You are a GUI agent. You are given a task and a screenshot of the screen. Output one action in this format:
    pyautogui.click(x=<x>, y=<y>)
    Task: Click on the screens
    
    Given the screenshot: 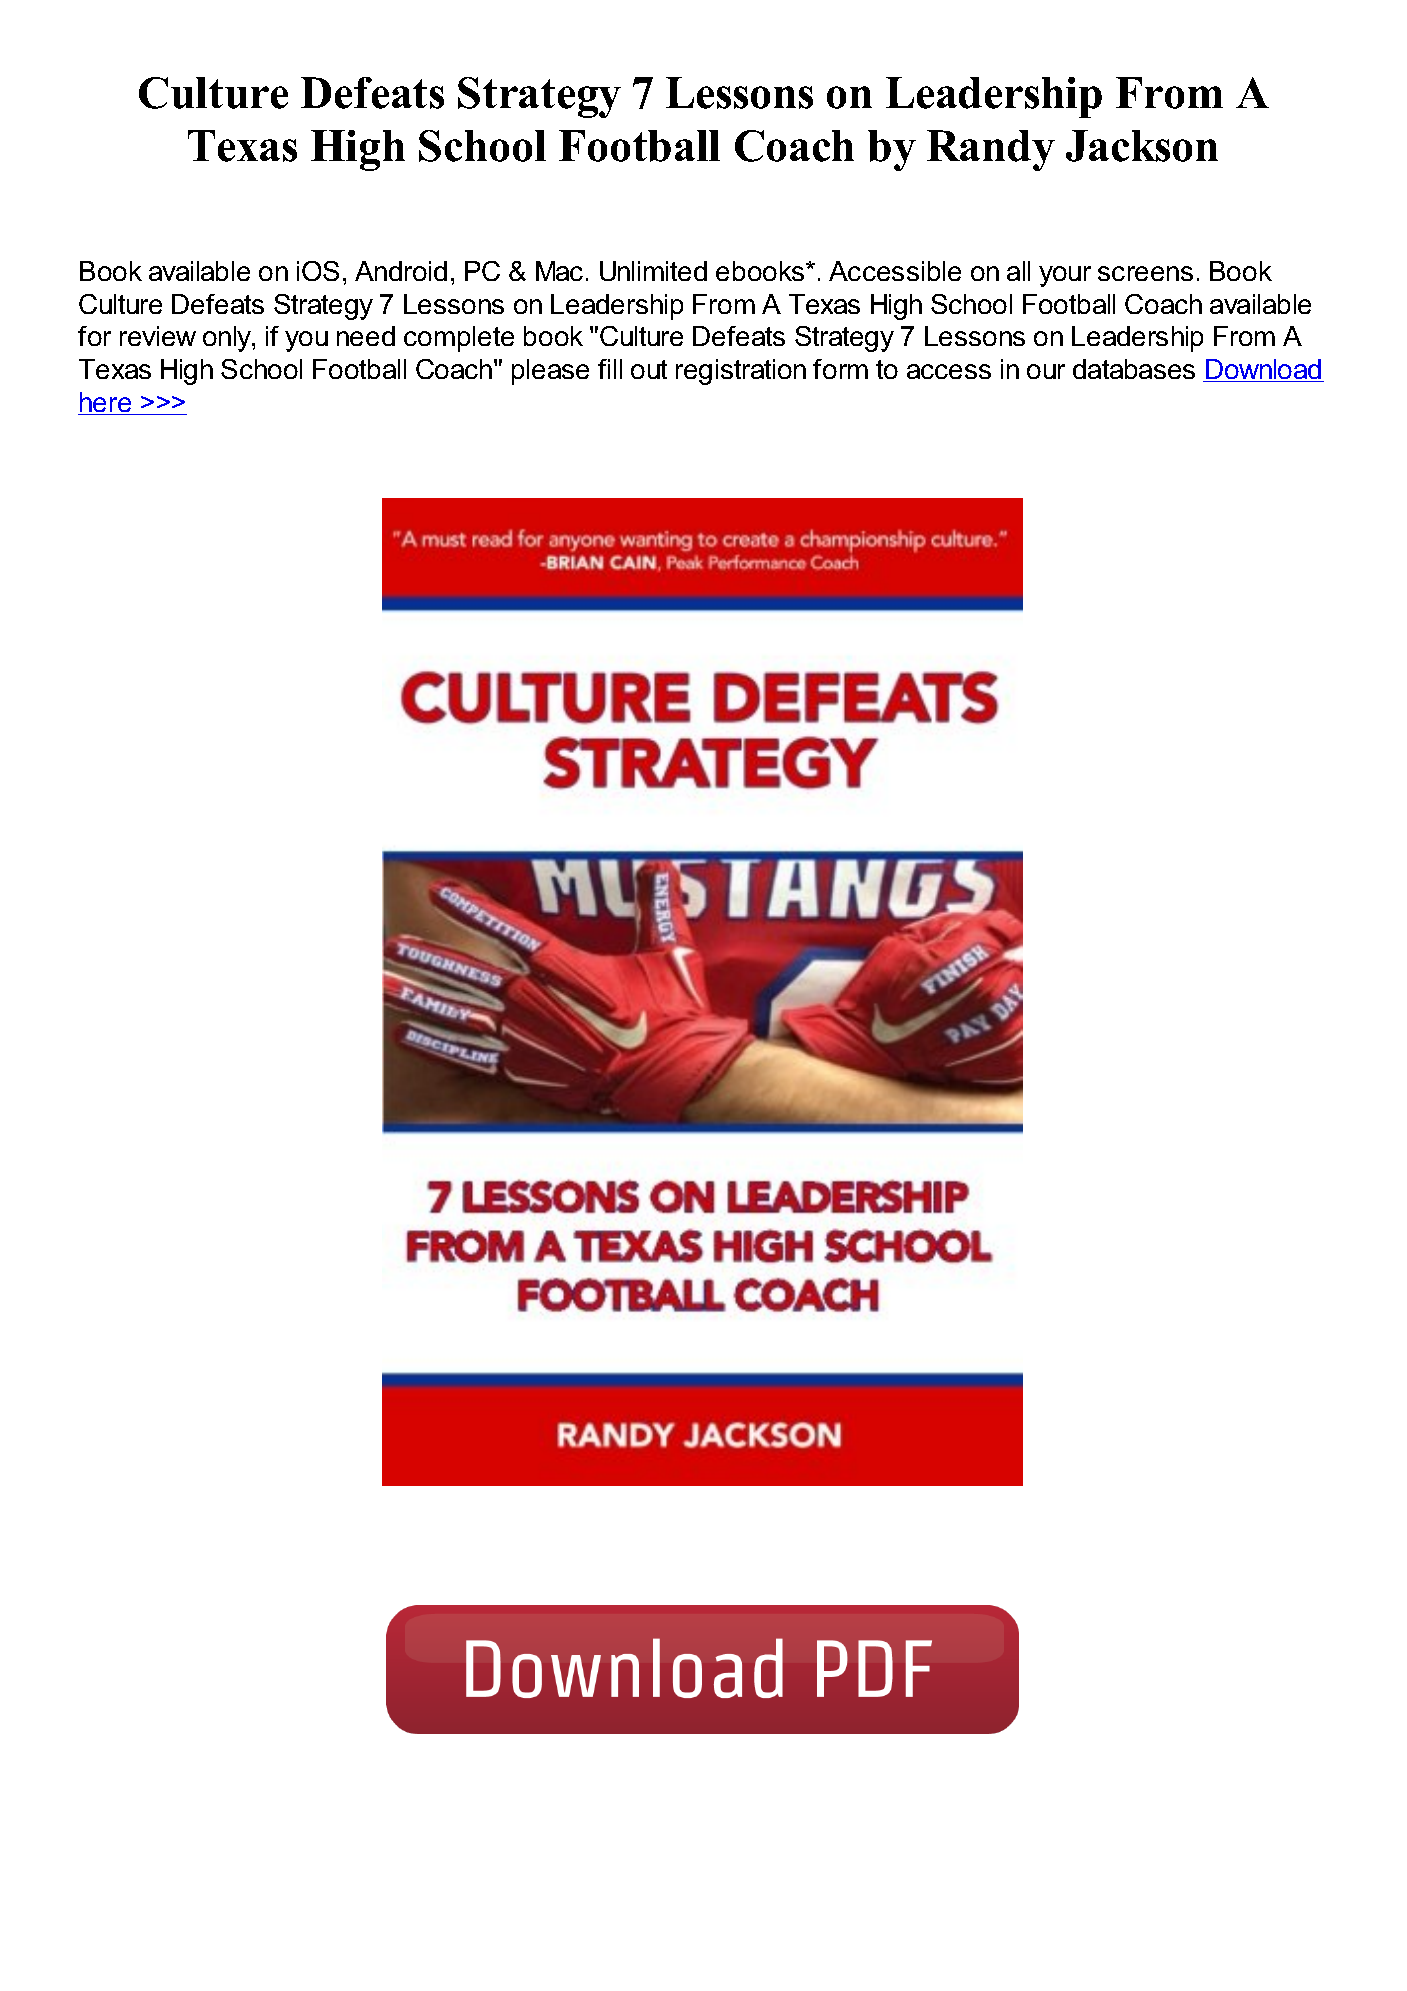 What is the action you would take?
    pyautogui.click(x=1145, y=273)
